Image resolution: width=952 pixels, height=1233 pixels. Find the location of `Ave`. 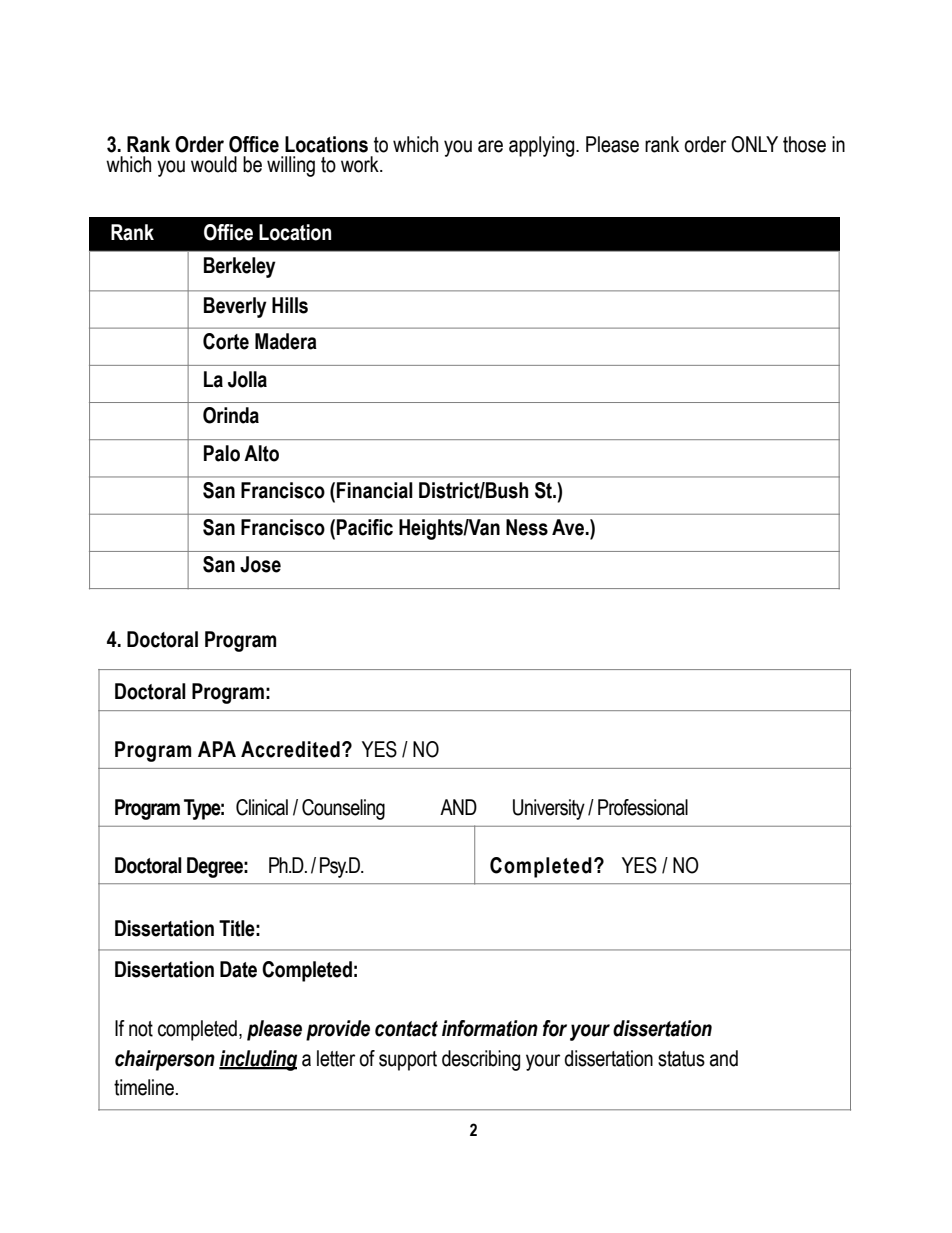

Ave is located at coordinates (568, 527).
